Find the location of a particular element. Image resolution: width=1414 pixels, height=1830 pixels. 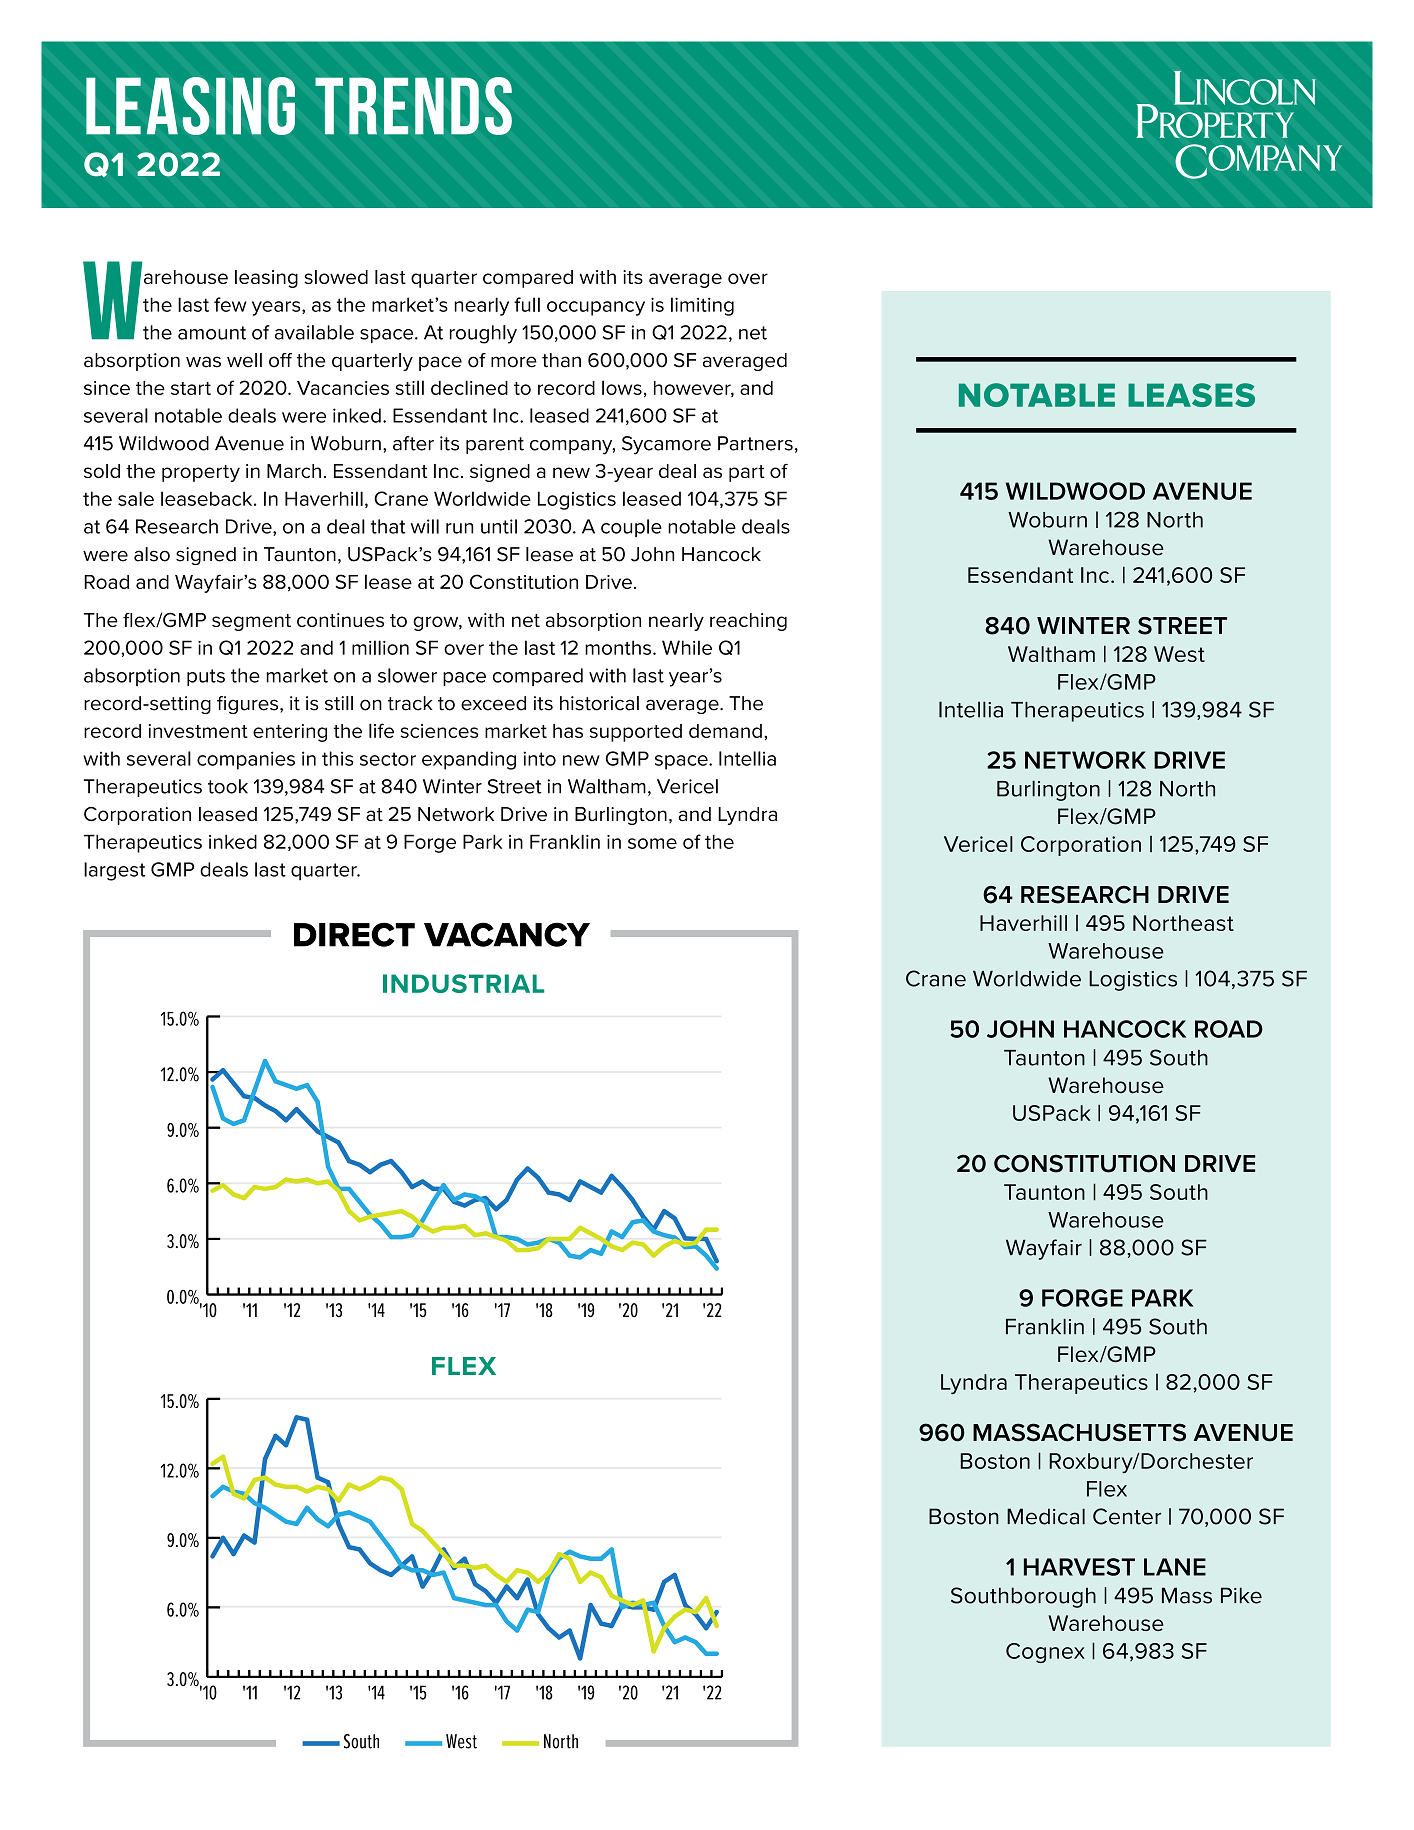

demand is located at coordinates (725, 731).
